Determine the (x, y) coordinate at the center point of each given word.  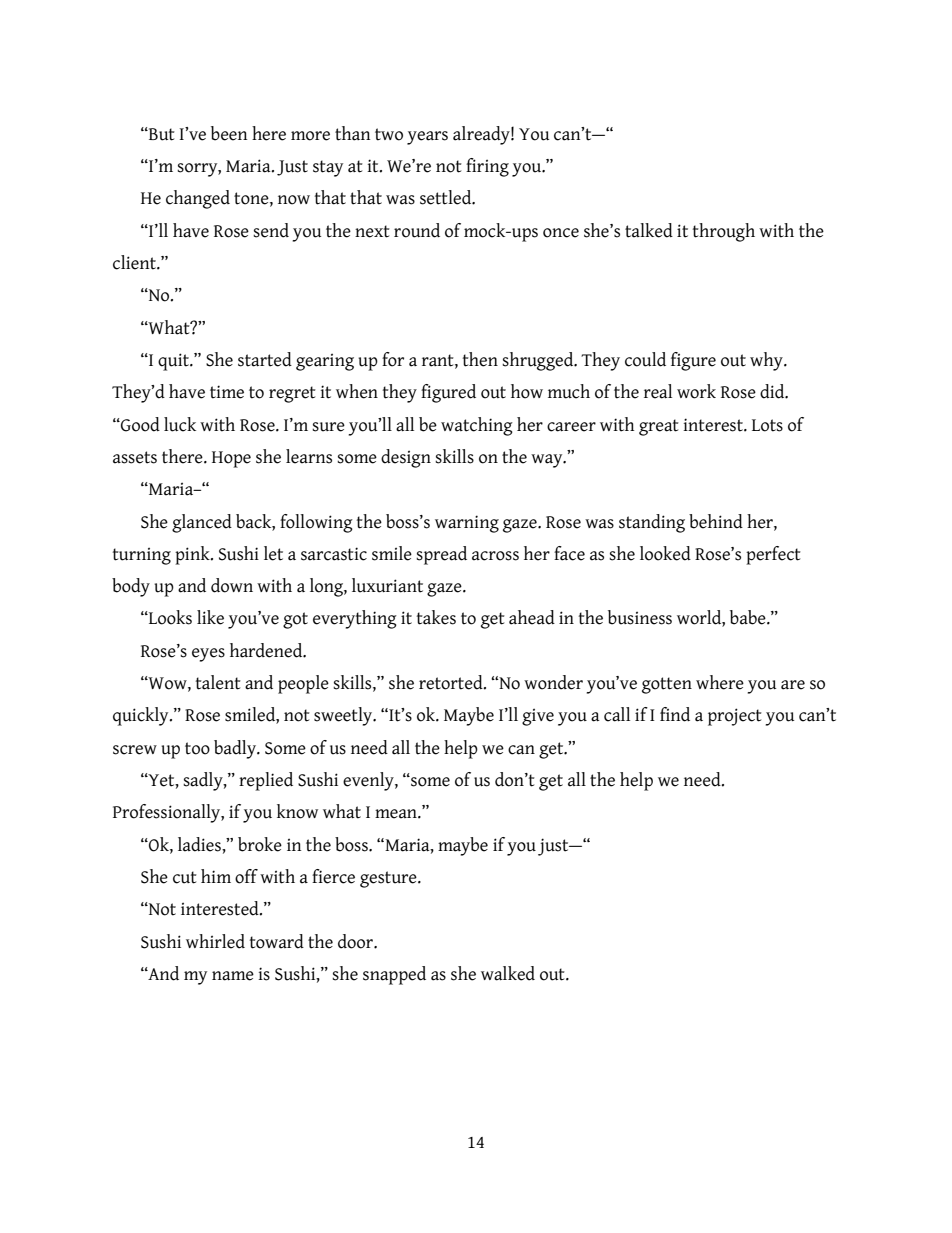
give (538, 717)
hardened (267, 650)
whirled (215, 941)
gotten (667, 685)
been (229, 133)
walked (508, 973)
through (724, 232)
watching (477, 426)
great (659, 427)
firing (487, 167)
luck (180, 424)
